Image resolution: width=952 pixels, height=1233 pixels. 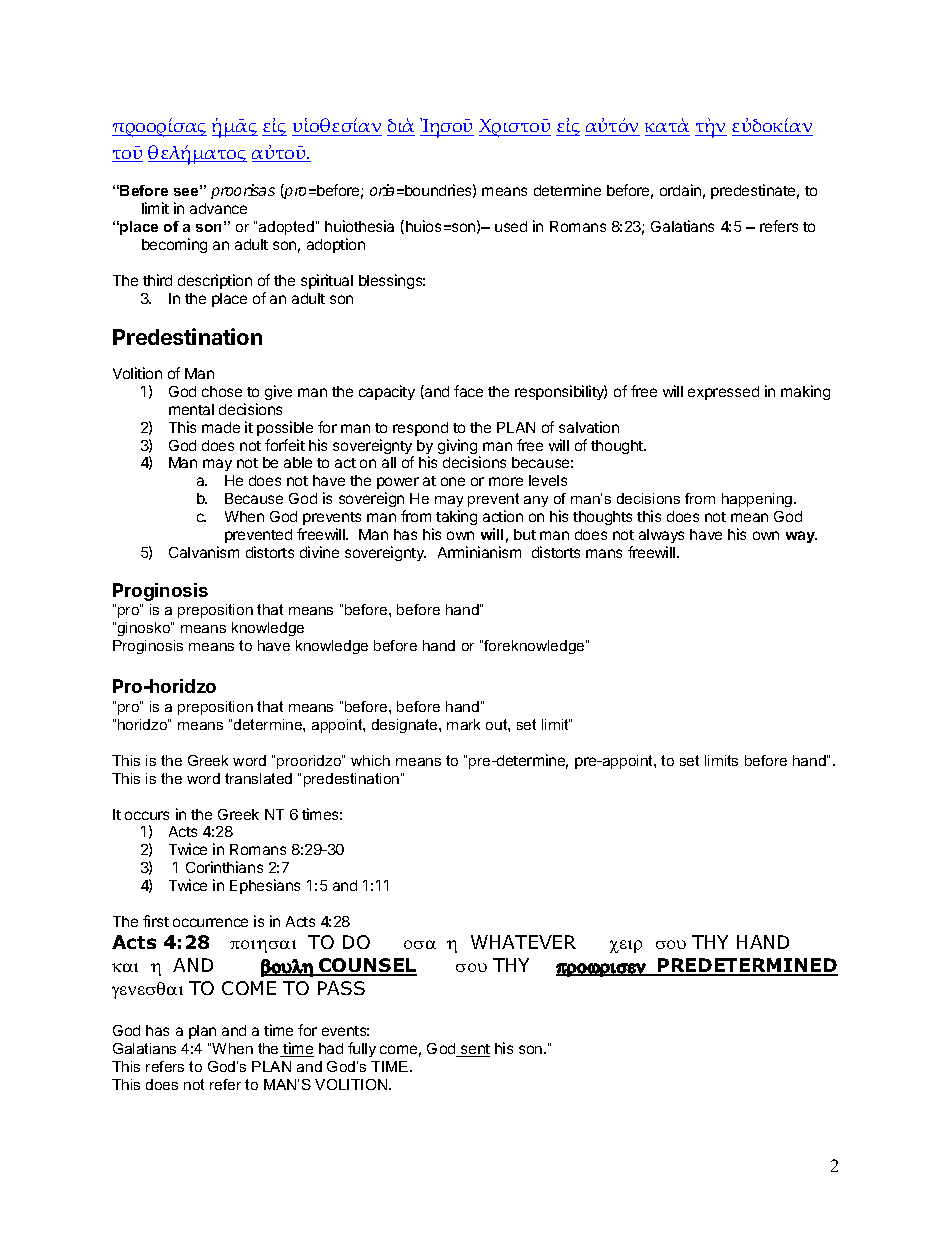 What do you see at coordinates (474, 1050) in the screenshot?
I see `sent` at bounding box center [474, 1050].
